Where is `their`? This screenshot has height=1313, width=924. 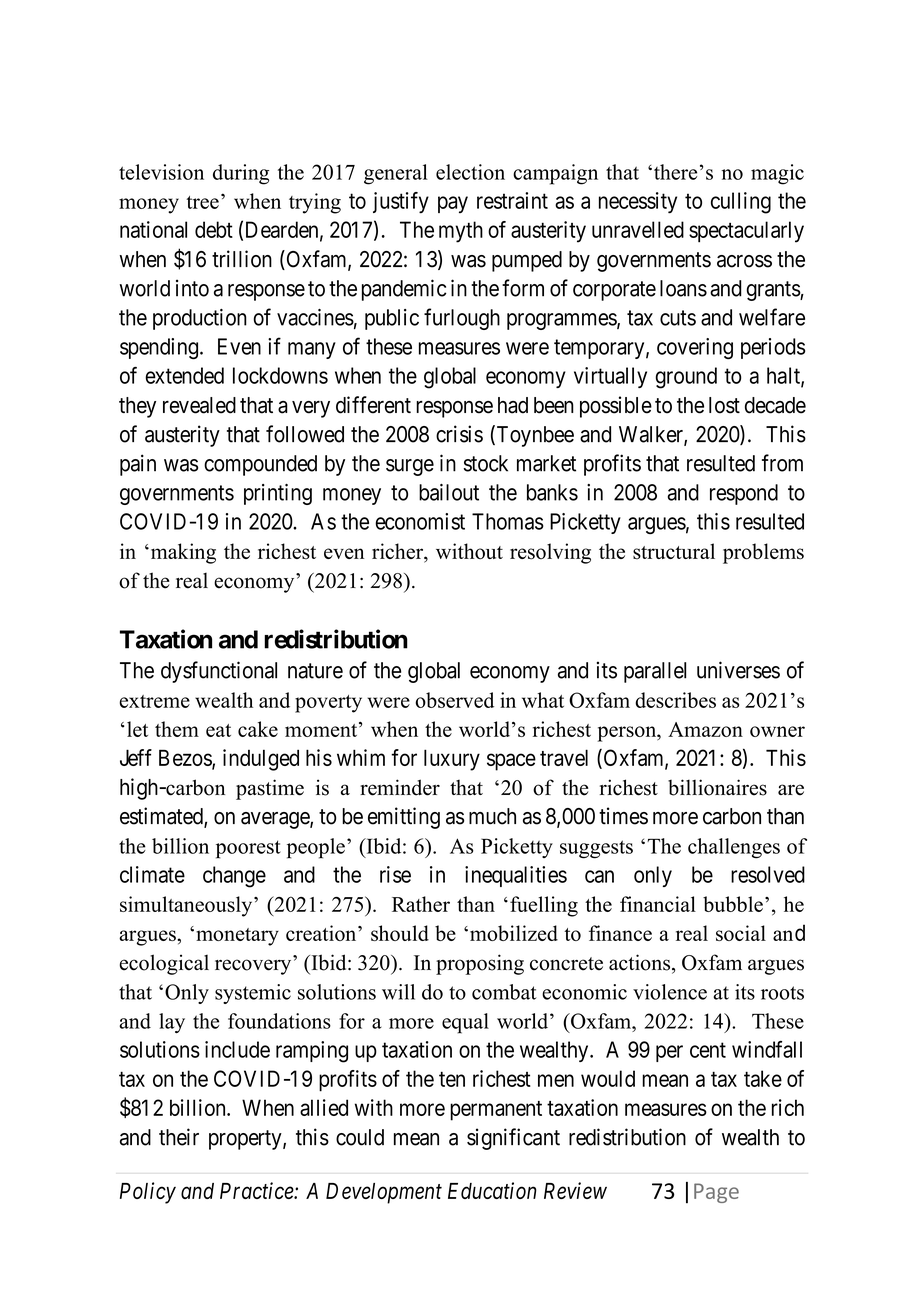
their is located at coordinates (179, 1137).
